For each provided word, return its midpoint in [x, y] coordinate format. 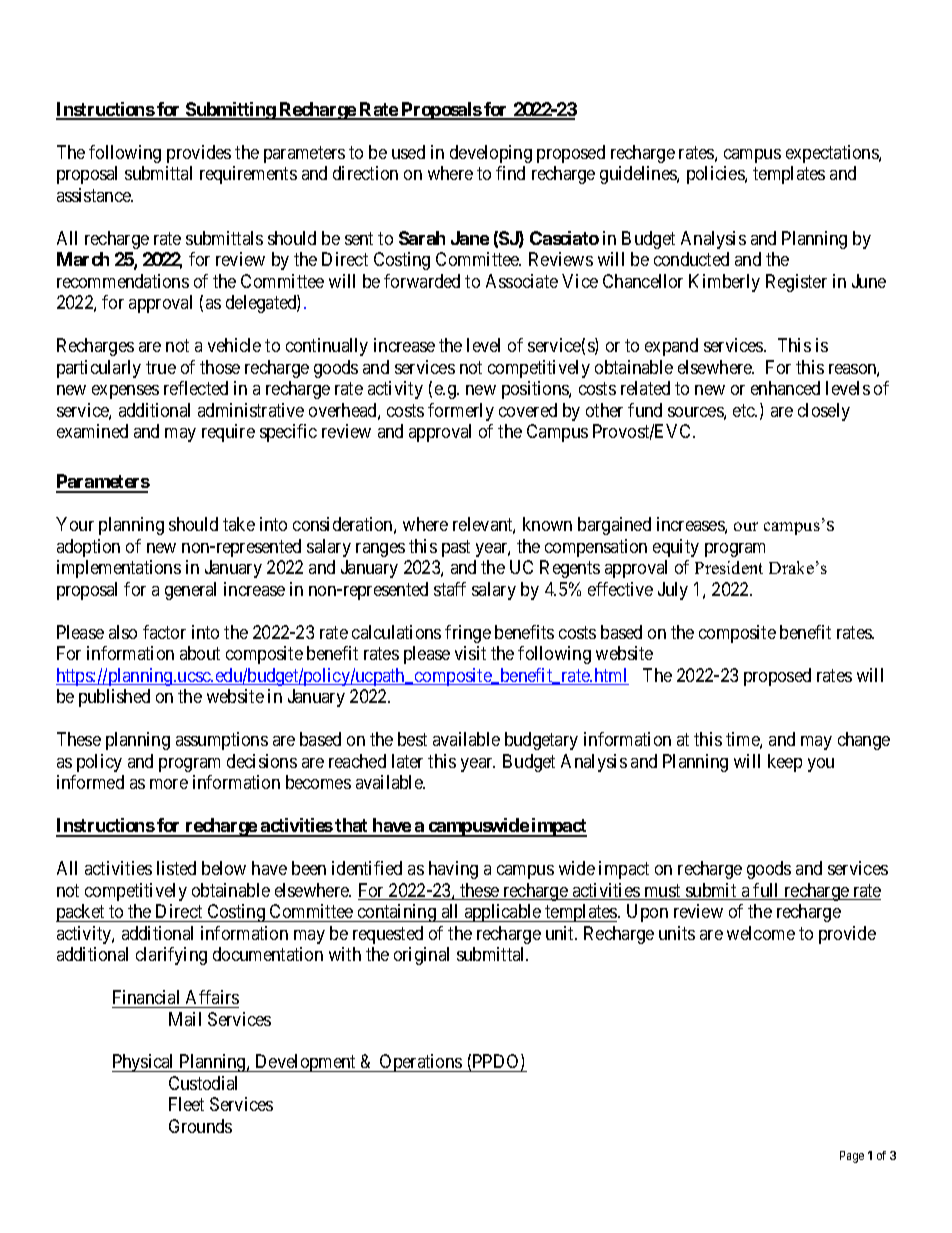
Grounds [200, 1126]
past [456, 548]
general [190, 591]
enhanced [785, 388]
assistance [95, 195]
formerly [461, 412]
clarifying [171, 956]
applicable [503, 913]
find [510, 173]
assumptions [222, 741]
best [412, 739]
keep [785, 763]
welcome [761, 933]
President [729, 567]
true [161, 367]
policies [716, 175]
